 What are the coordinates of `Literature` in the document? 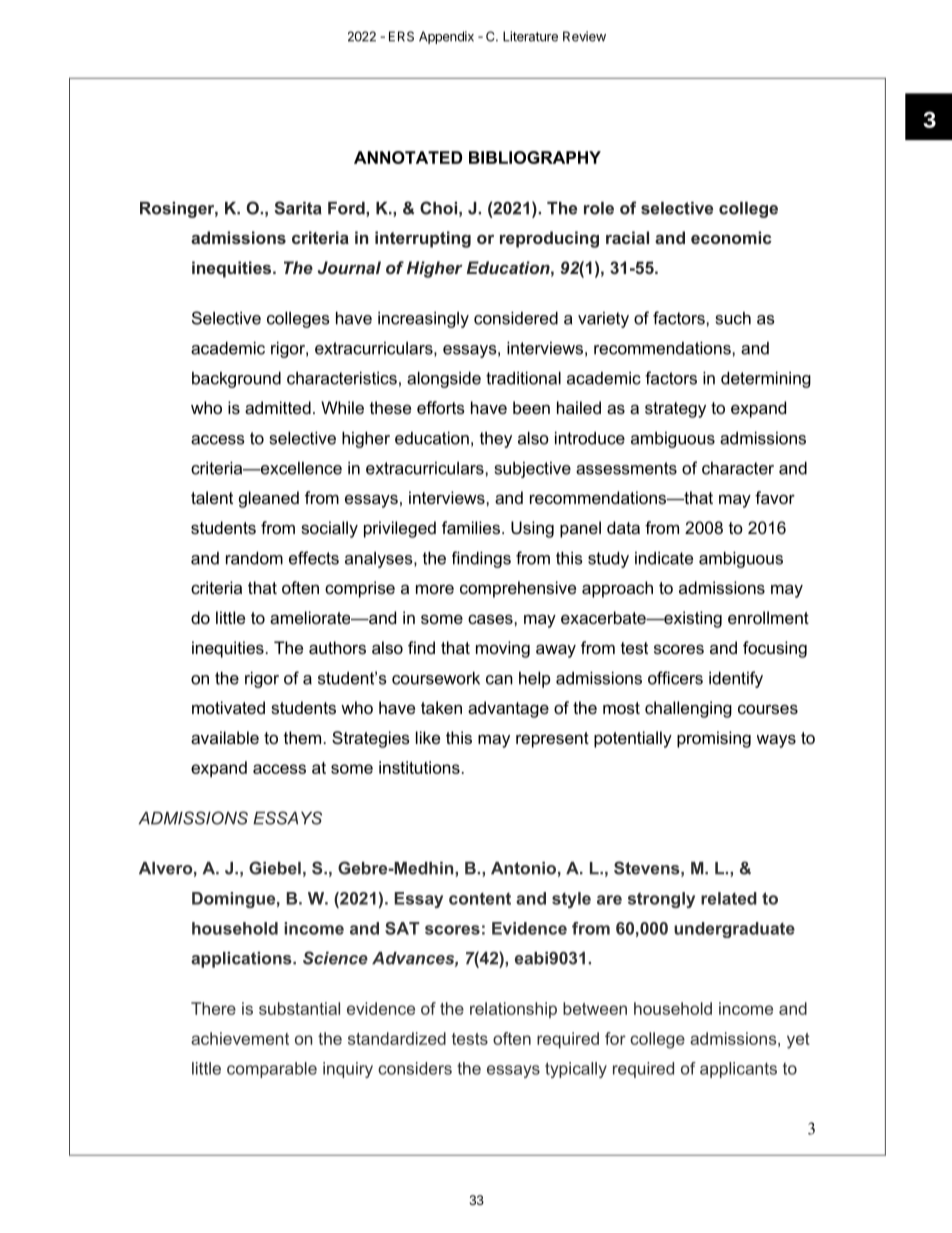 It's located at (530, 36).
